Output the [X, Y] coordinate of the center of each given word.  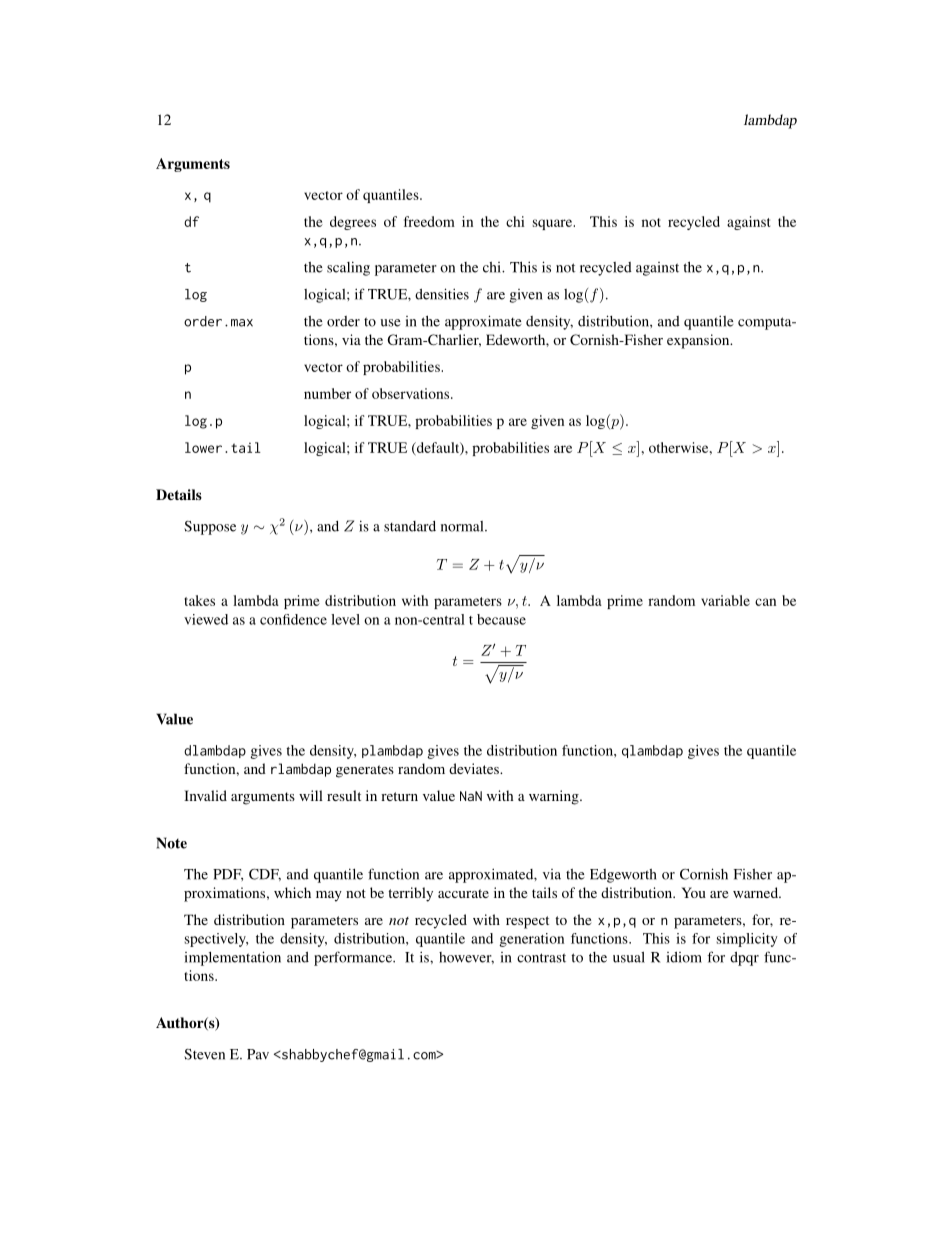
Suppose [210, 528]
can [765, 602]
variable [725, 600]
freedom [429, 221]
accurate [463, 893]
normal [463, 526]
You [694, 892]
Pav [258, 1054]
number [327, 393]
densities [442, 294]
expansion [699, 341]
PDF [228, 875]
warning [555, 797]
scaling [348, 268]
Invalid [205, 795]
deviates [475, 768]
